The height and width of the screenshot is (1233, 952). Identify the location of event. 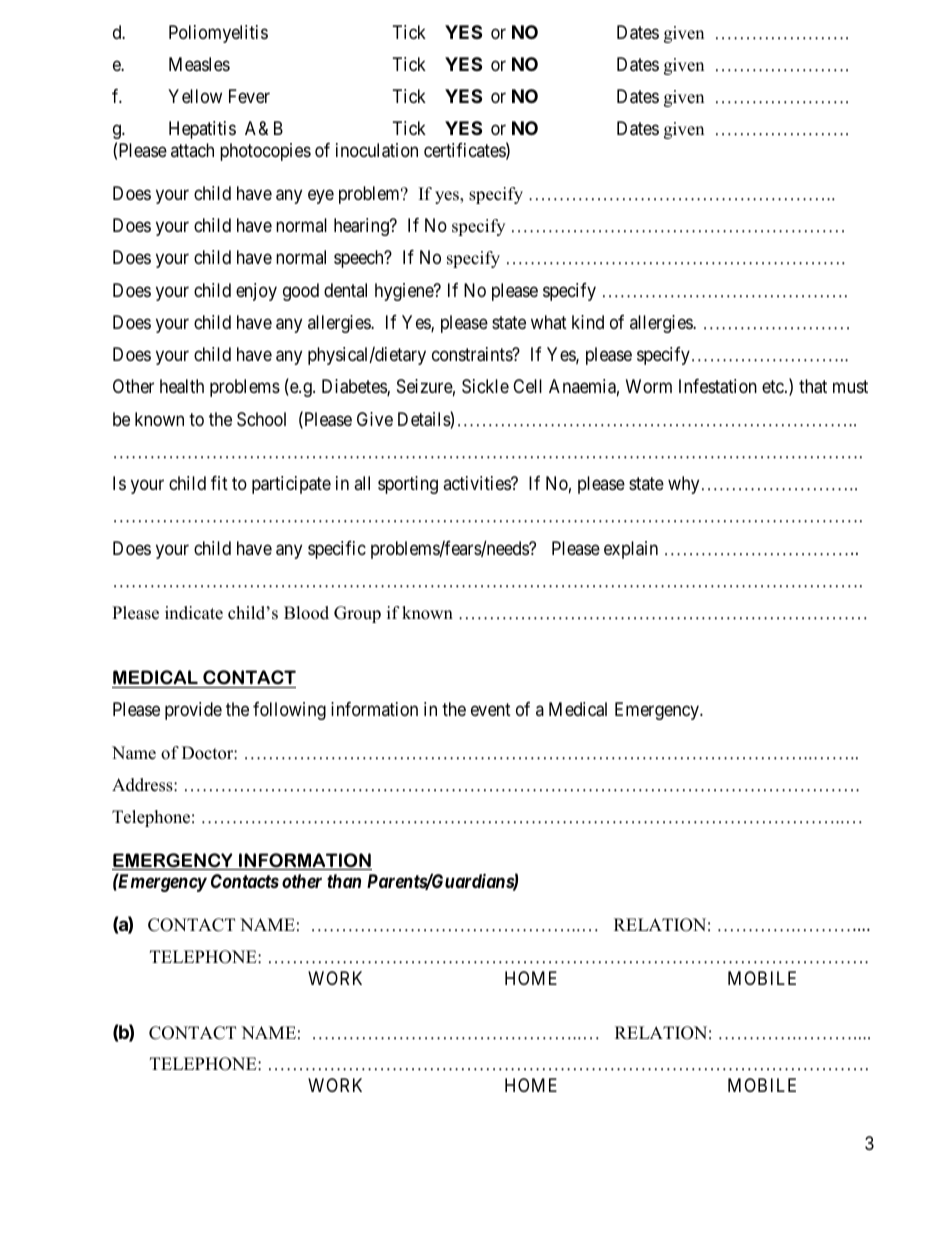
(491, 709).
